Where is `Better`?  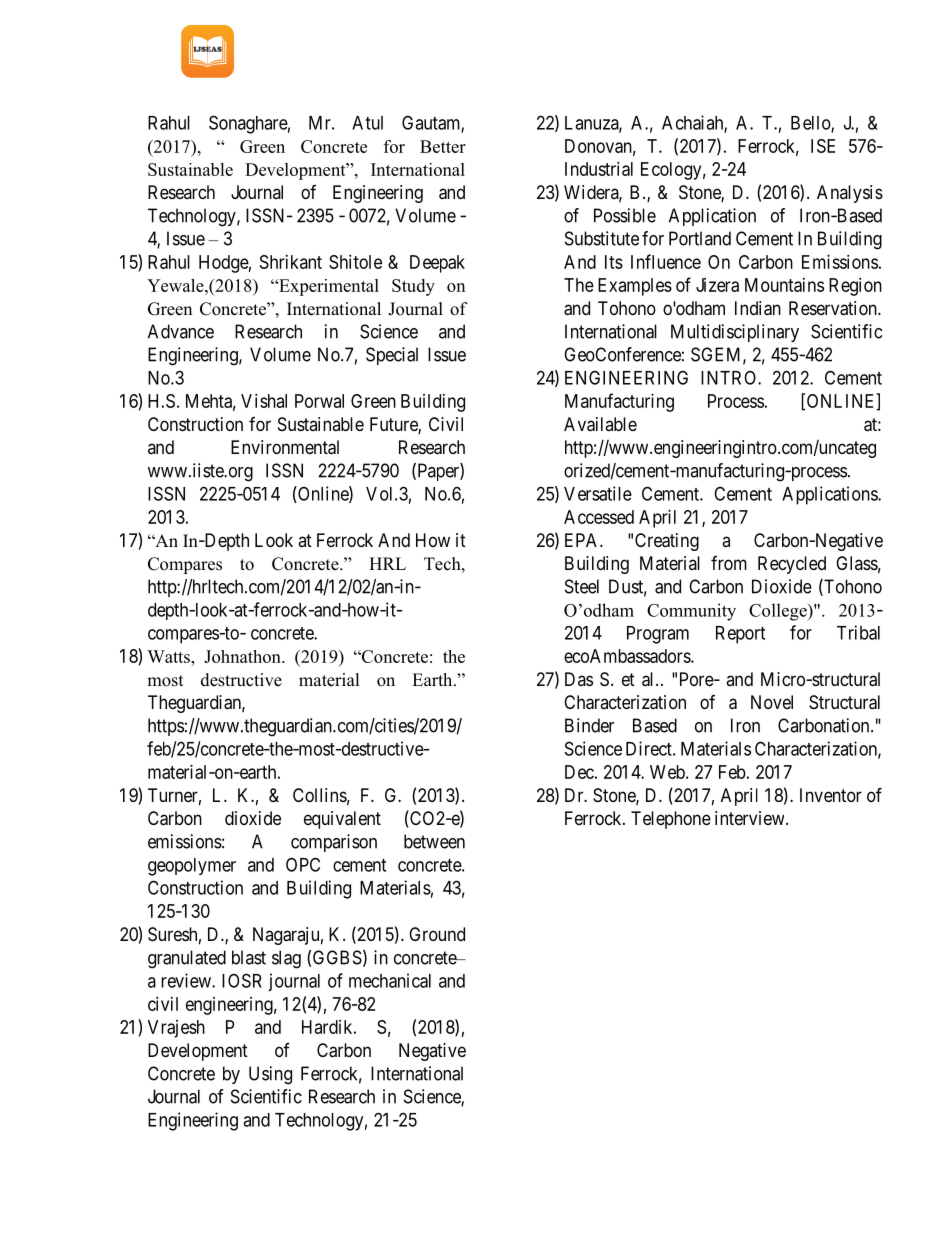
Better is located at coordinates (443, 146).
